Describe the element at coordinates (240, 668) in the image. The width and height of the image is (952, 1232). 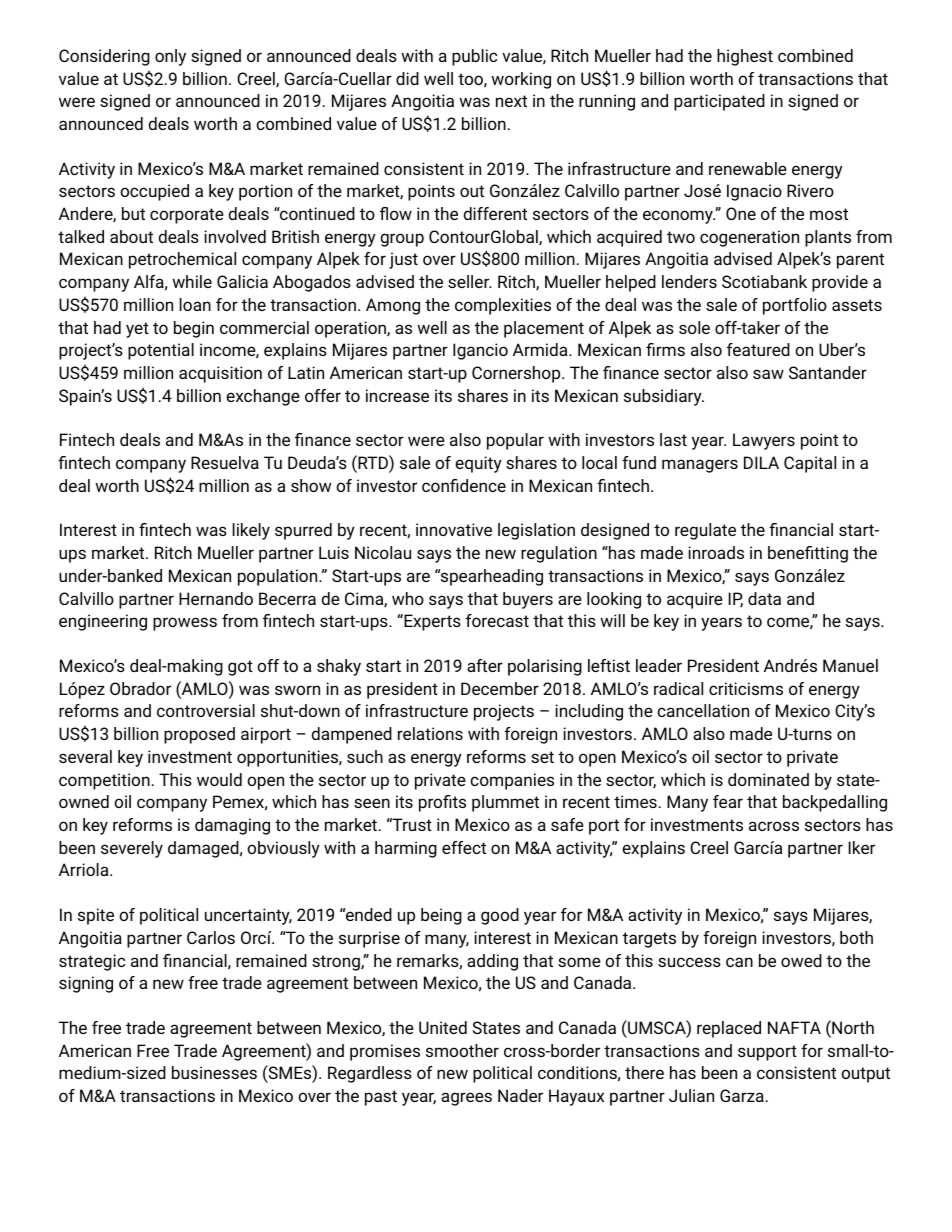
I see `got` at that location.
